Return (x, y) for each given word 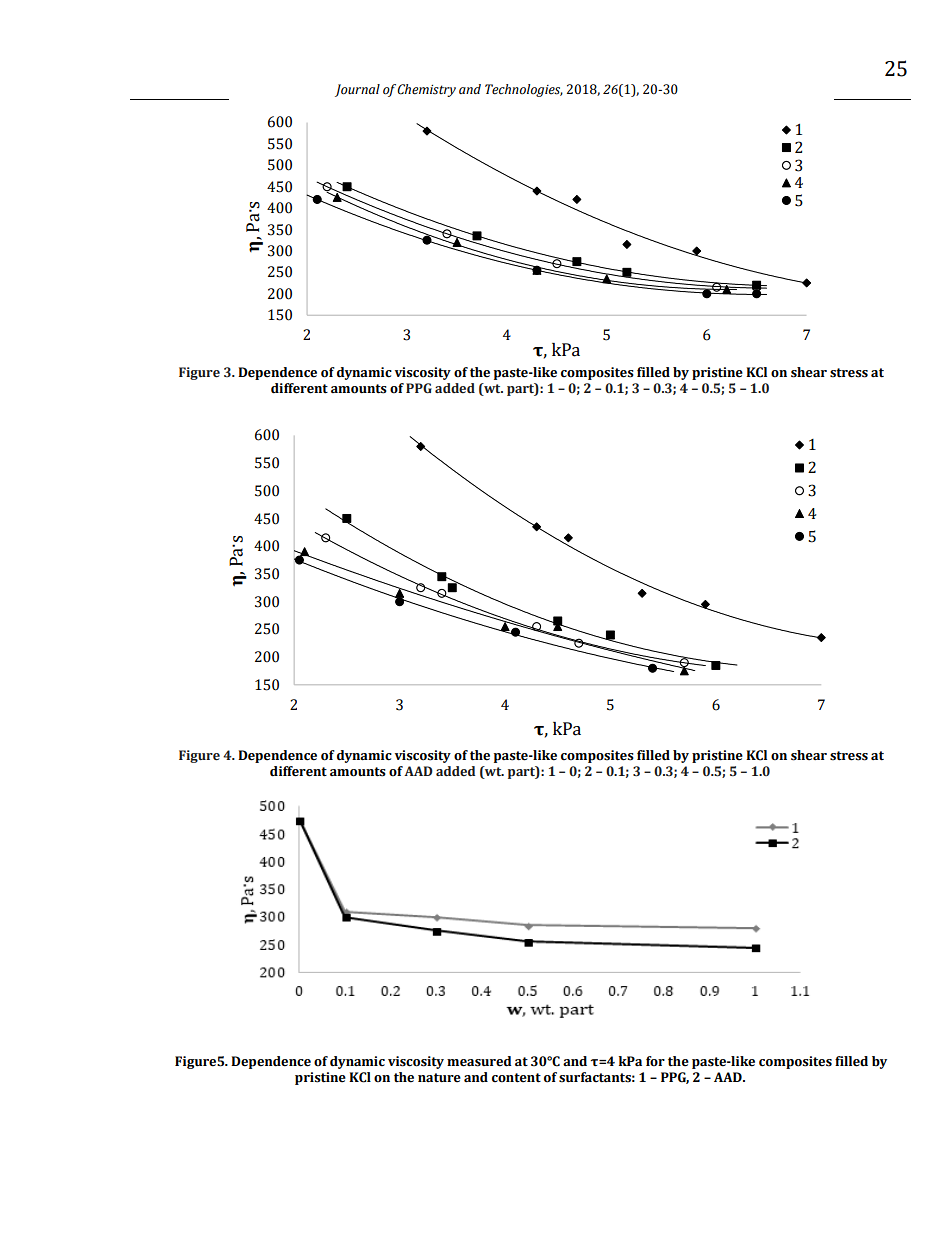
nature (439, 1078)
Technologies (524, 90)
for (655, 1061)
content (516, 1078)
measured (479, 1061)
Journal (357, 90)
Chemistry (426, 90)
